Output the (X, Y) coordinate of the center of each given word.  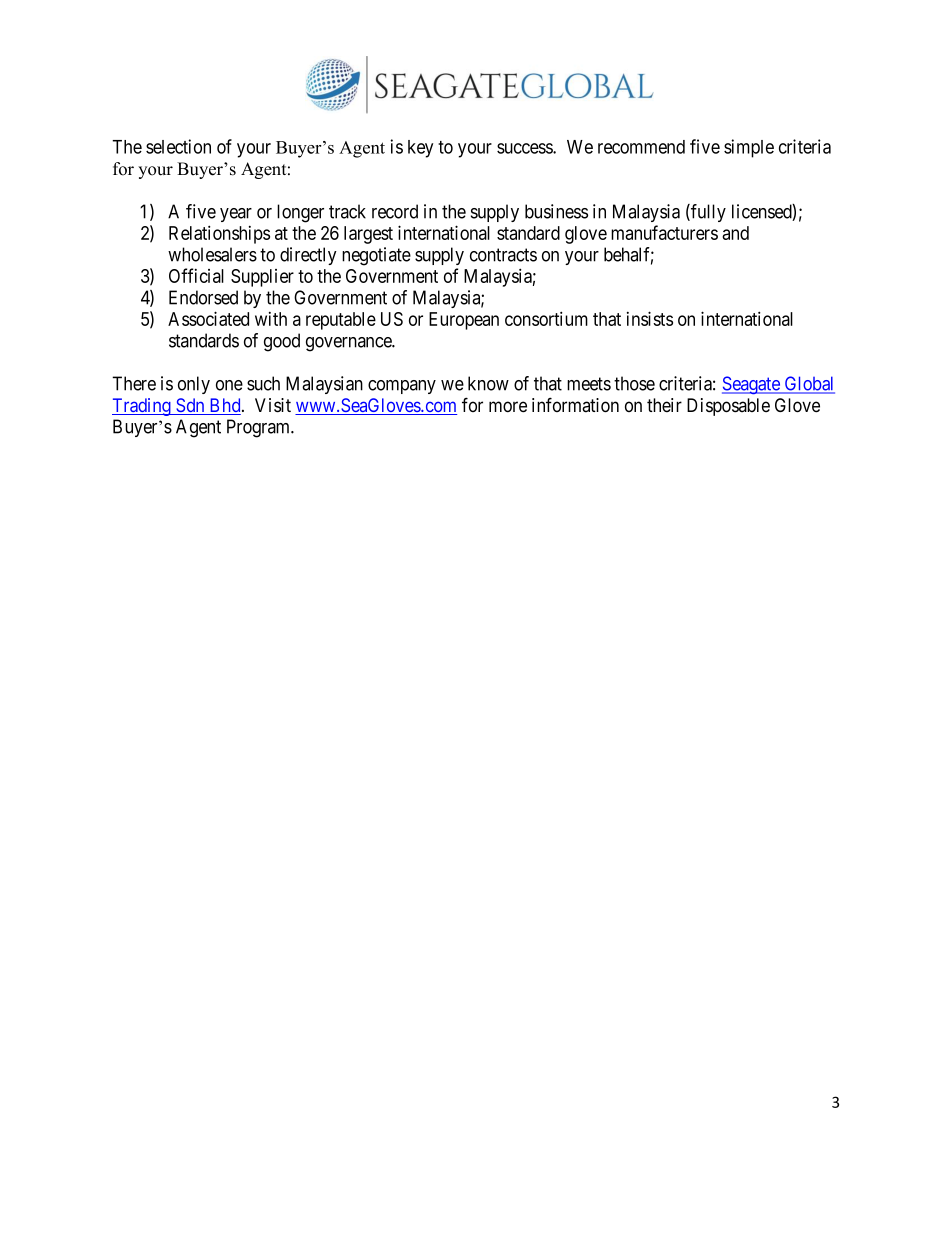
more (508, 407)
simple (749, 148)
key (420, 149)
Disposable (728, 407)
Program (260, 428)
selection (178, 146)
